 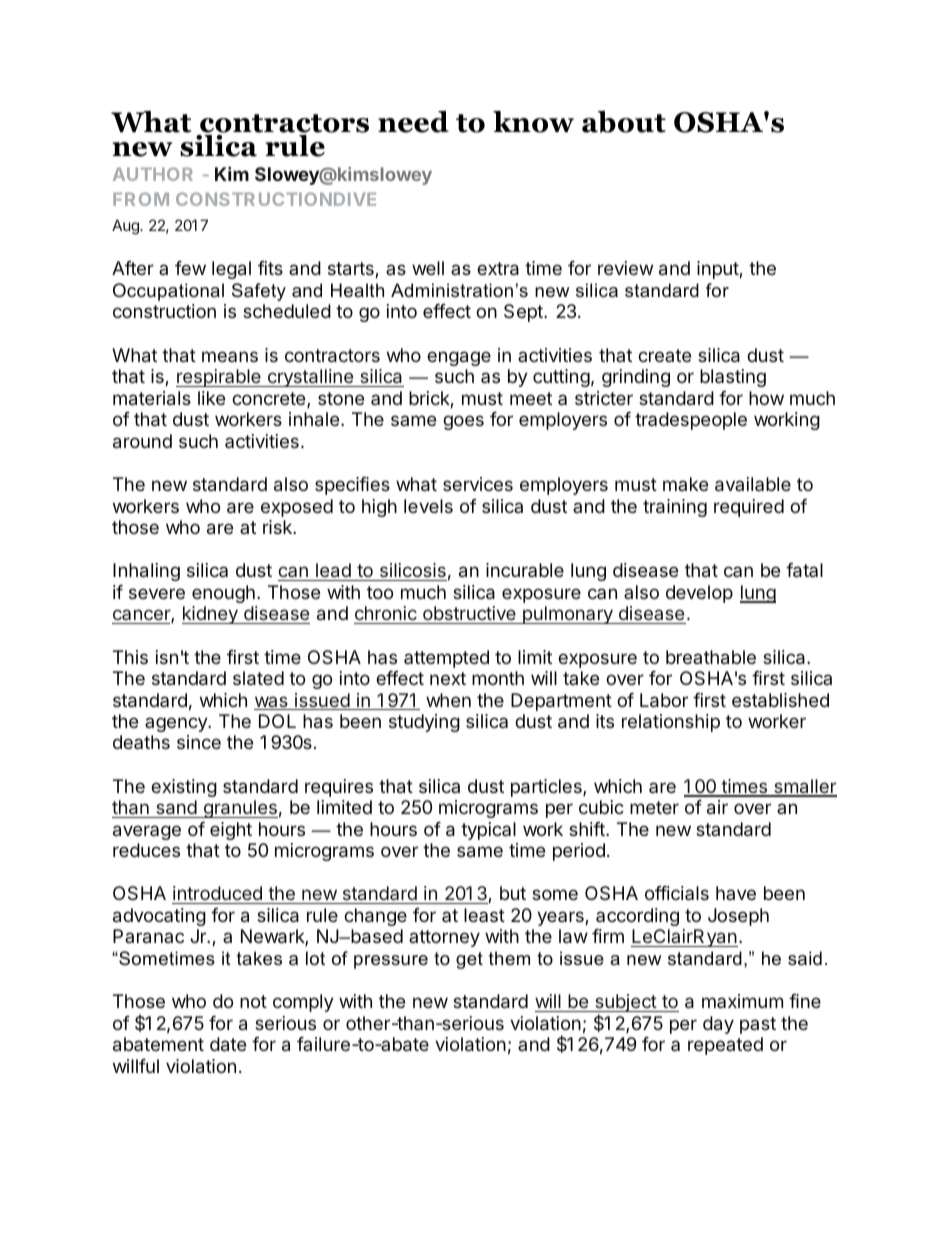 What do you see at coordinates (153, 174) in the document?
I see `AUTHOR` at bounding box center [153, 174].
